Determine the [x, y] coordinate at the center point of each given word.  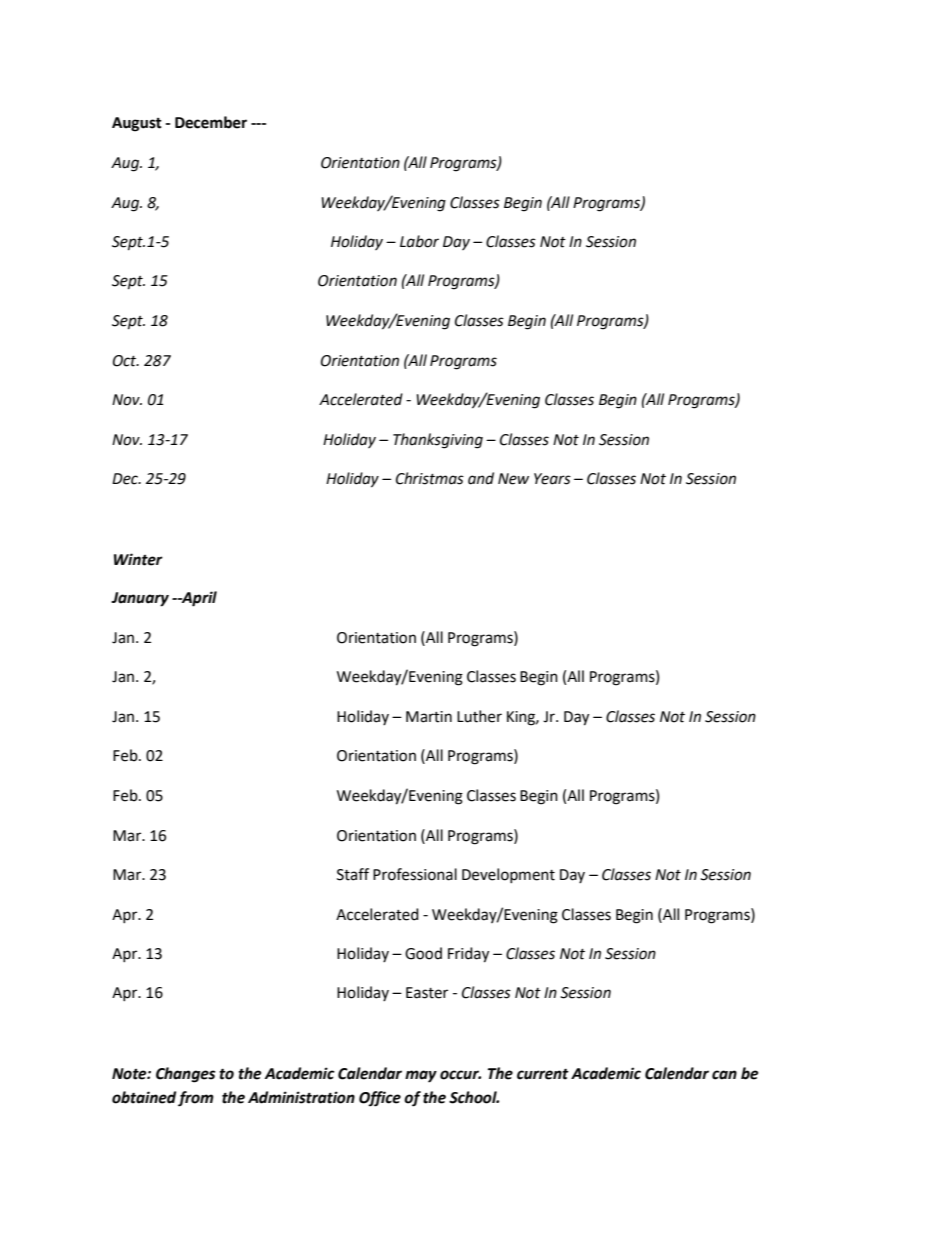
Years [552, 479]
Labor [419, 241]
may [421, 1076]
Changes [186, 1075]
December [211, 122]
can [724, 1075]
